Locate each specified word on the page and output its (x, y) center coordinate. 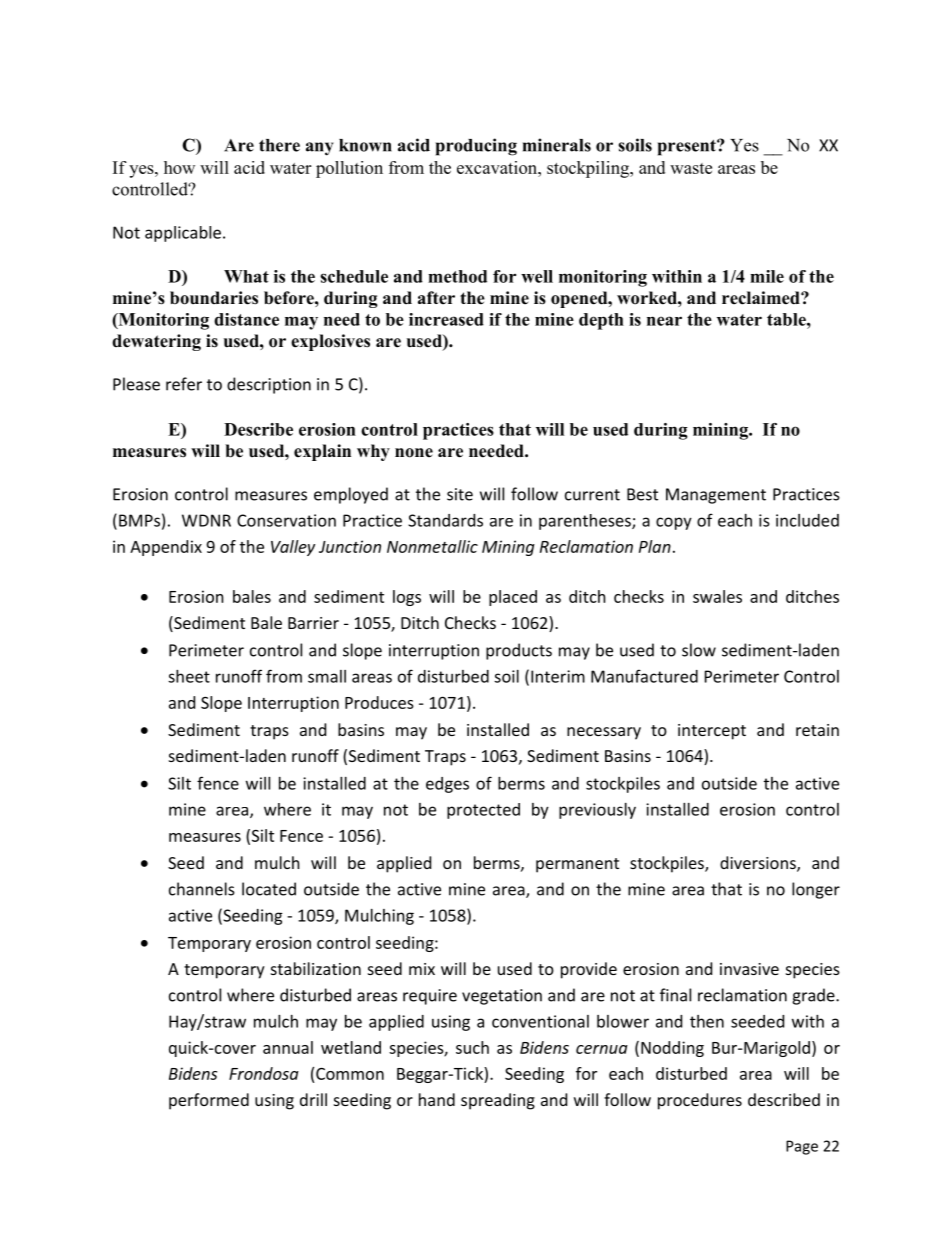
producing (476, 147)
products (519, 651)
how (179, 167)
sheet (189, 676)
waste (691, 168)
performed (209, 1101)
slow (699, 650)
